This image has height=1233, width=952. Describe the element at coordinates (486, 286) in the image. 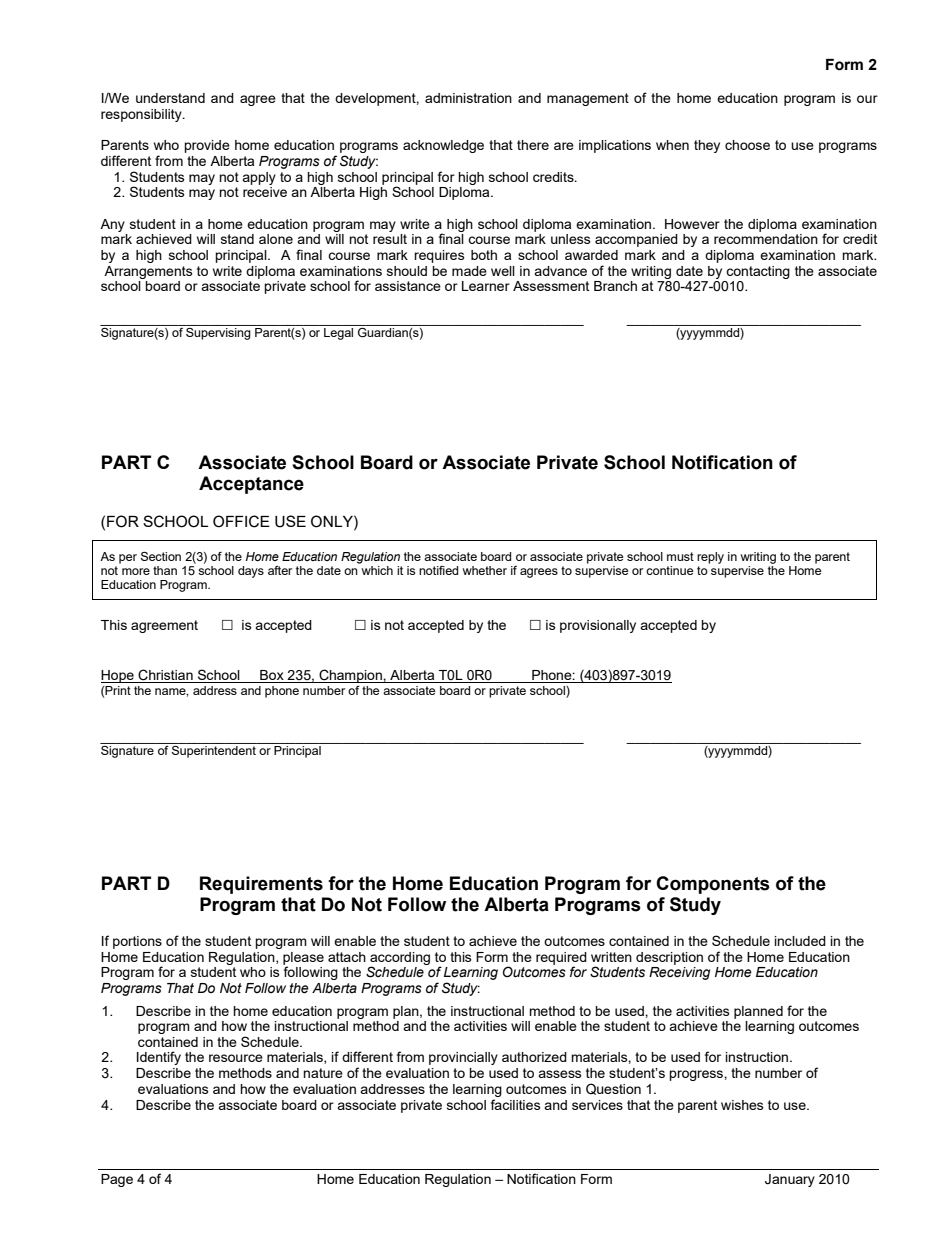

I see `Learner` at that location.
